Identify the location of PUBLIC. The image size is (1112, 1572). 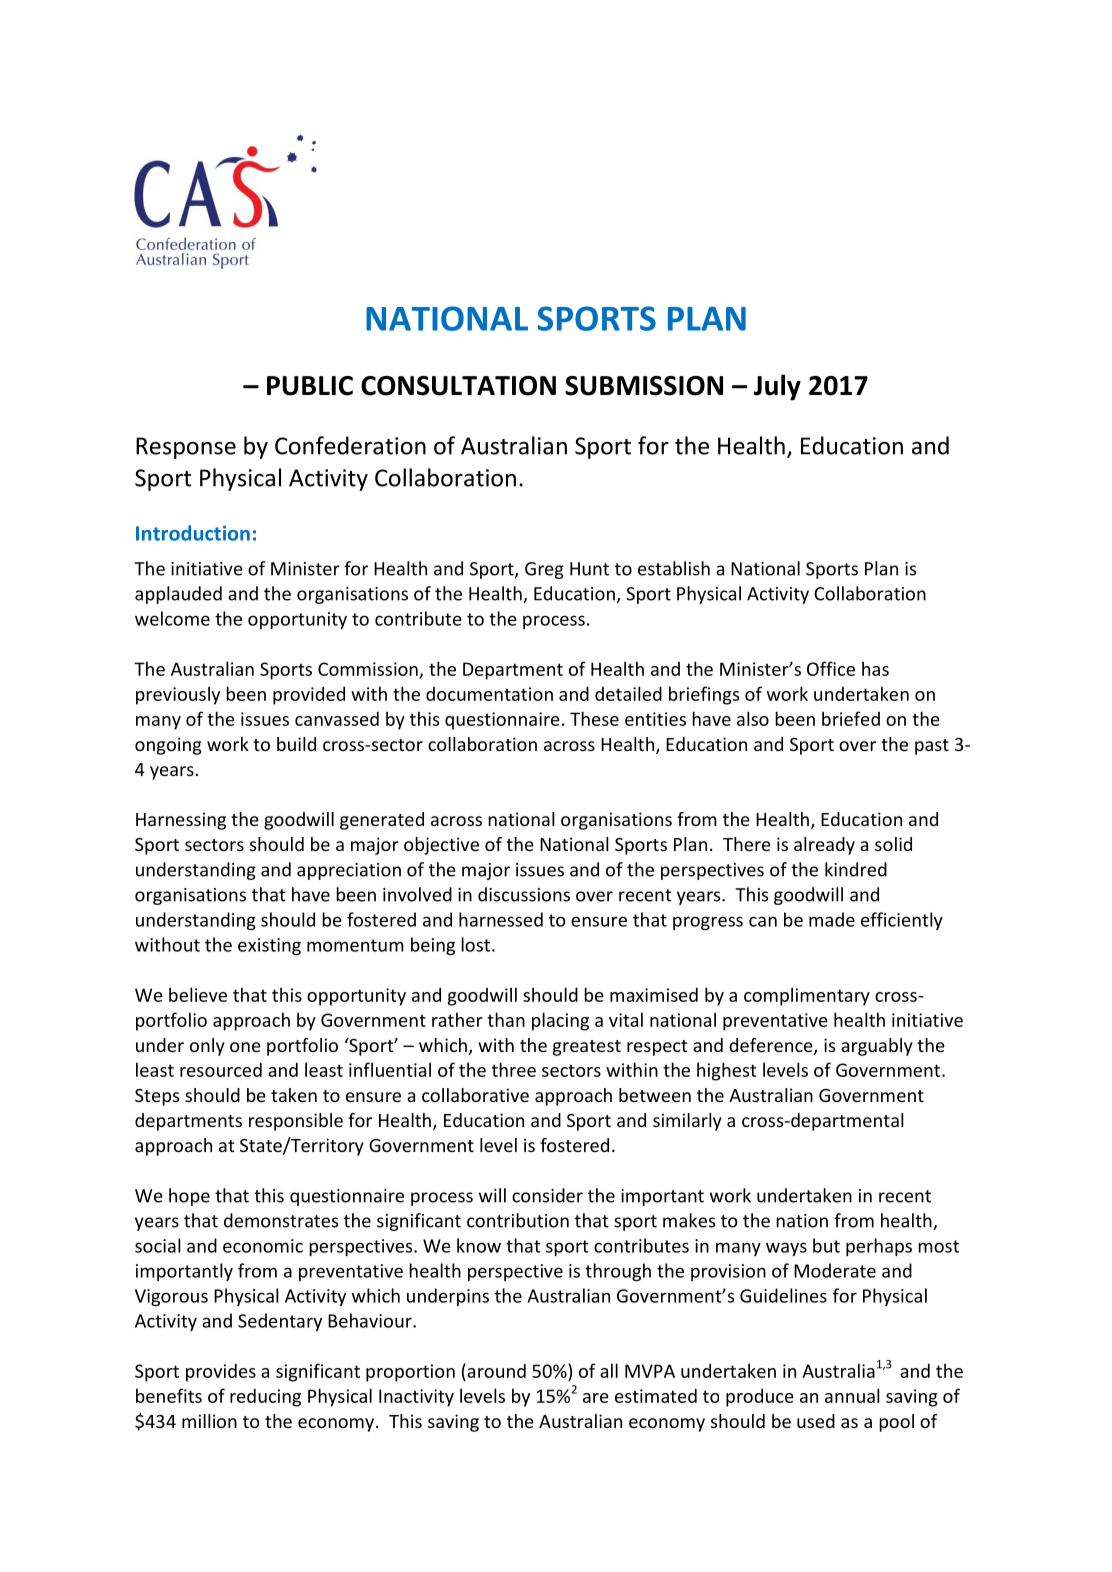
(310, 386).
